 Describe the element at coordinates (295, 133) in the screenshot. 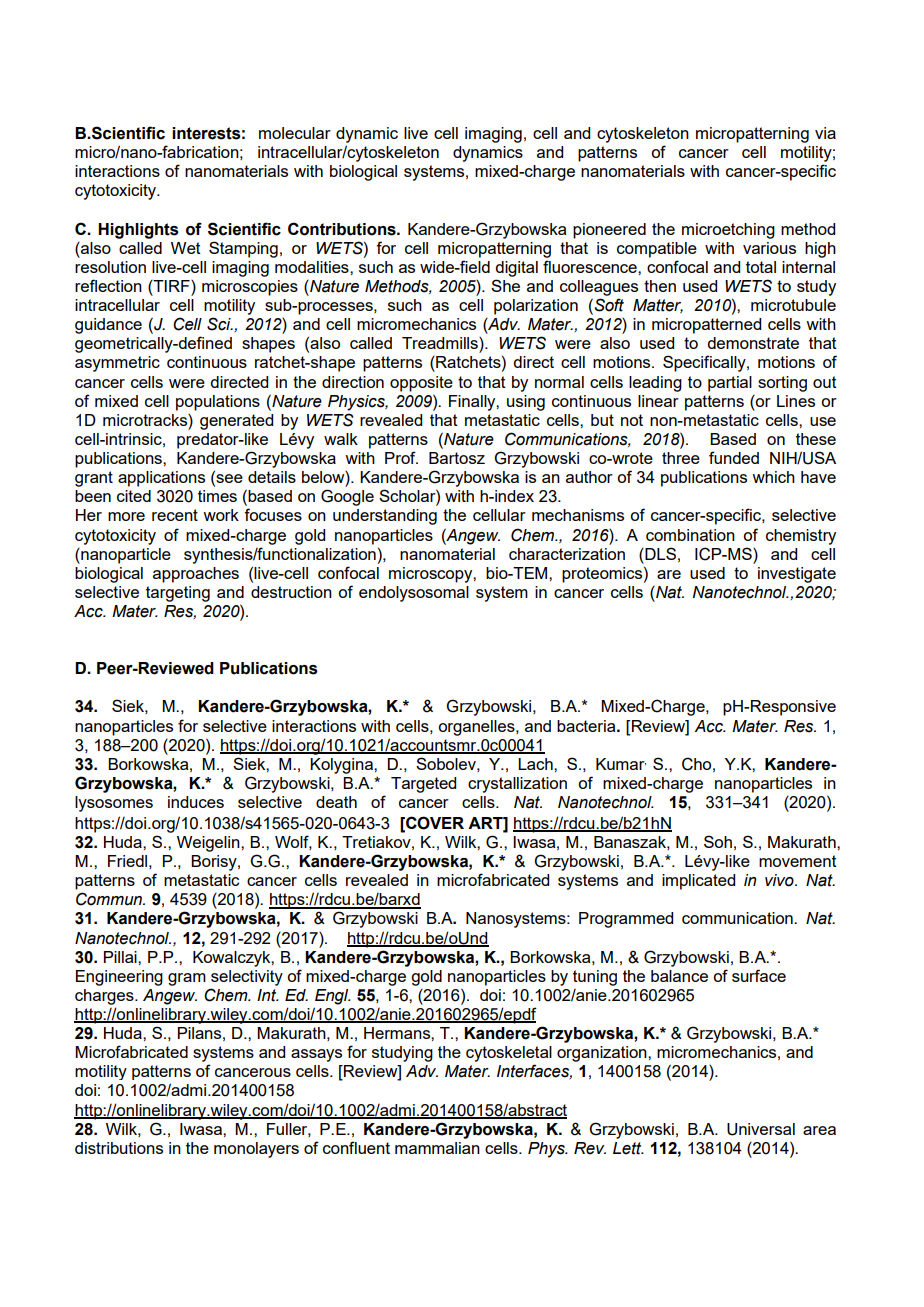

I see `molecular` at that location.
